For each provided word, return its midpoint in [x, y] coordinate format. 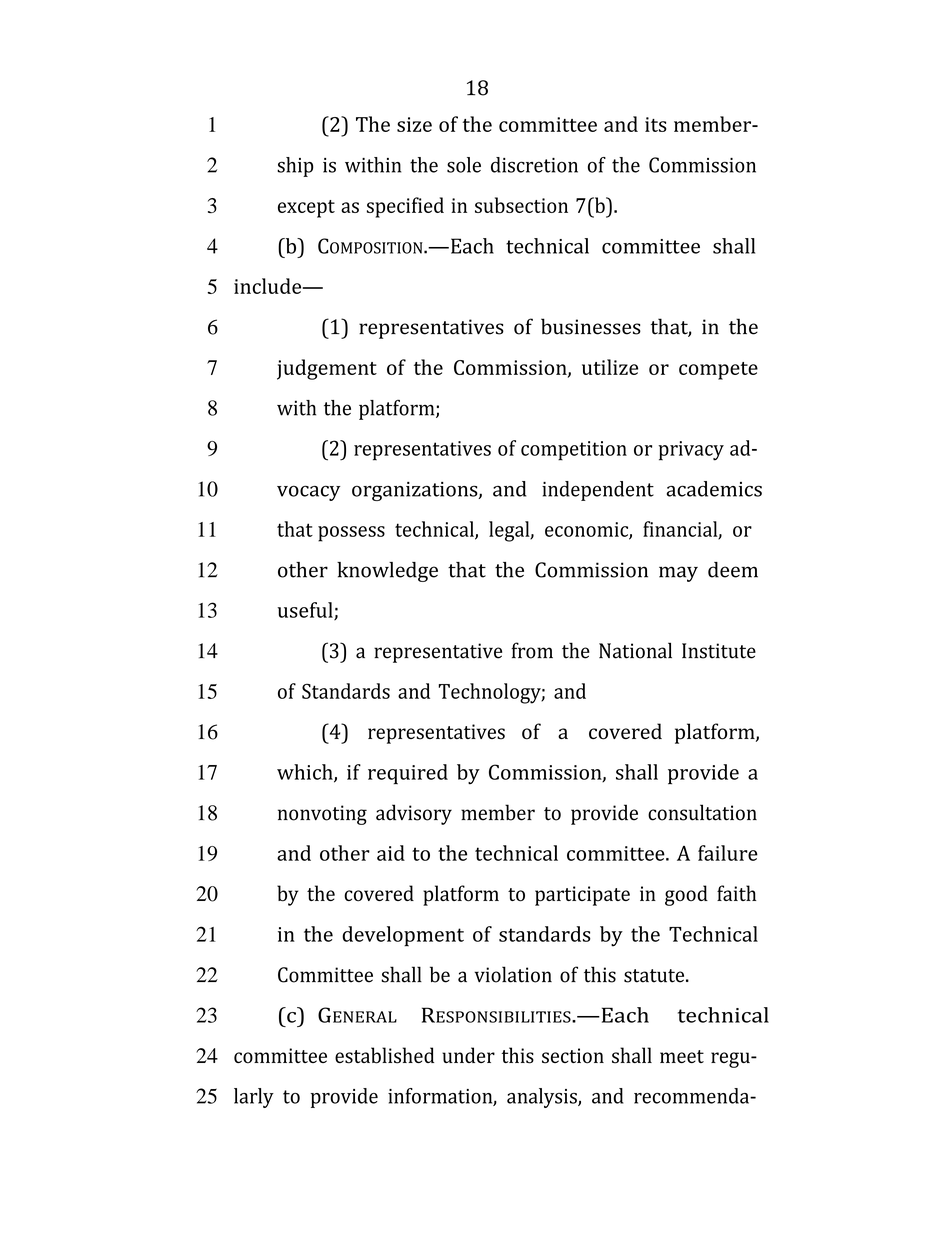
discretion [534, 165]
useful [306, 611]
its [656, 124]
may [678, 574]
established [384, 1055]
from [532, 650]
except [306, 209]
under [468, 1055]
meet [682, 1056]
